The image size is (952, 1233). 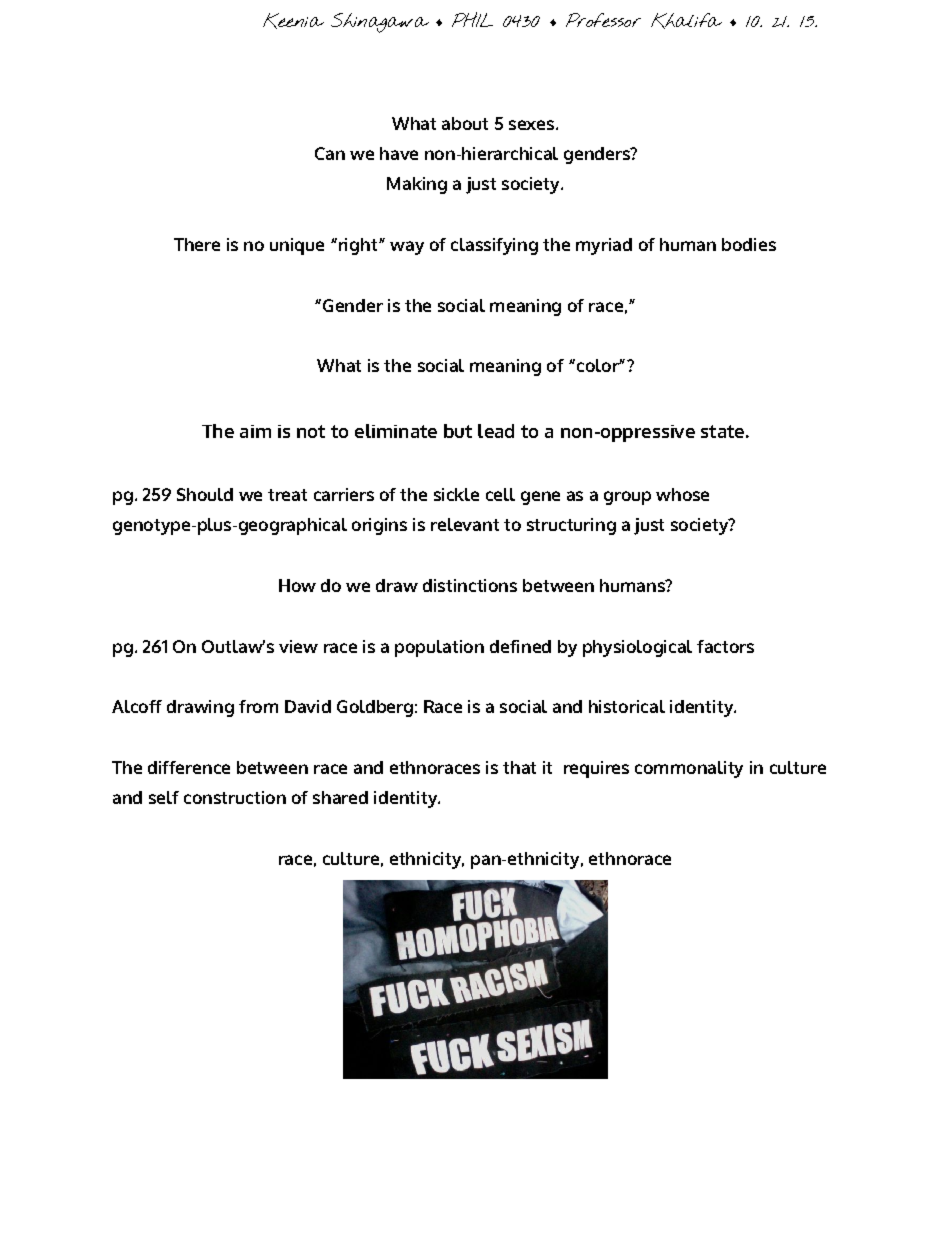 I want to click on How, so click(x=297, y=585).
